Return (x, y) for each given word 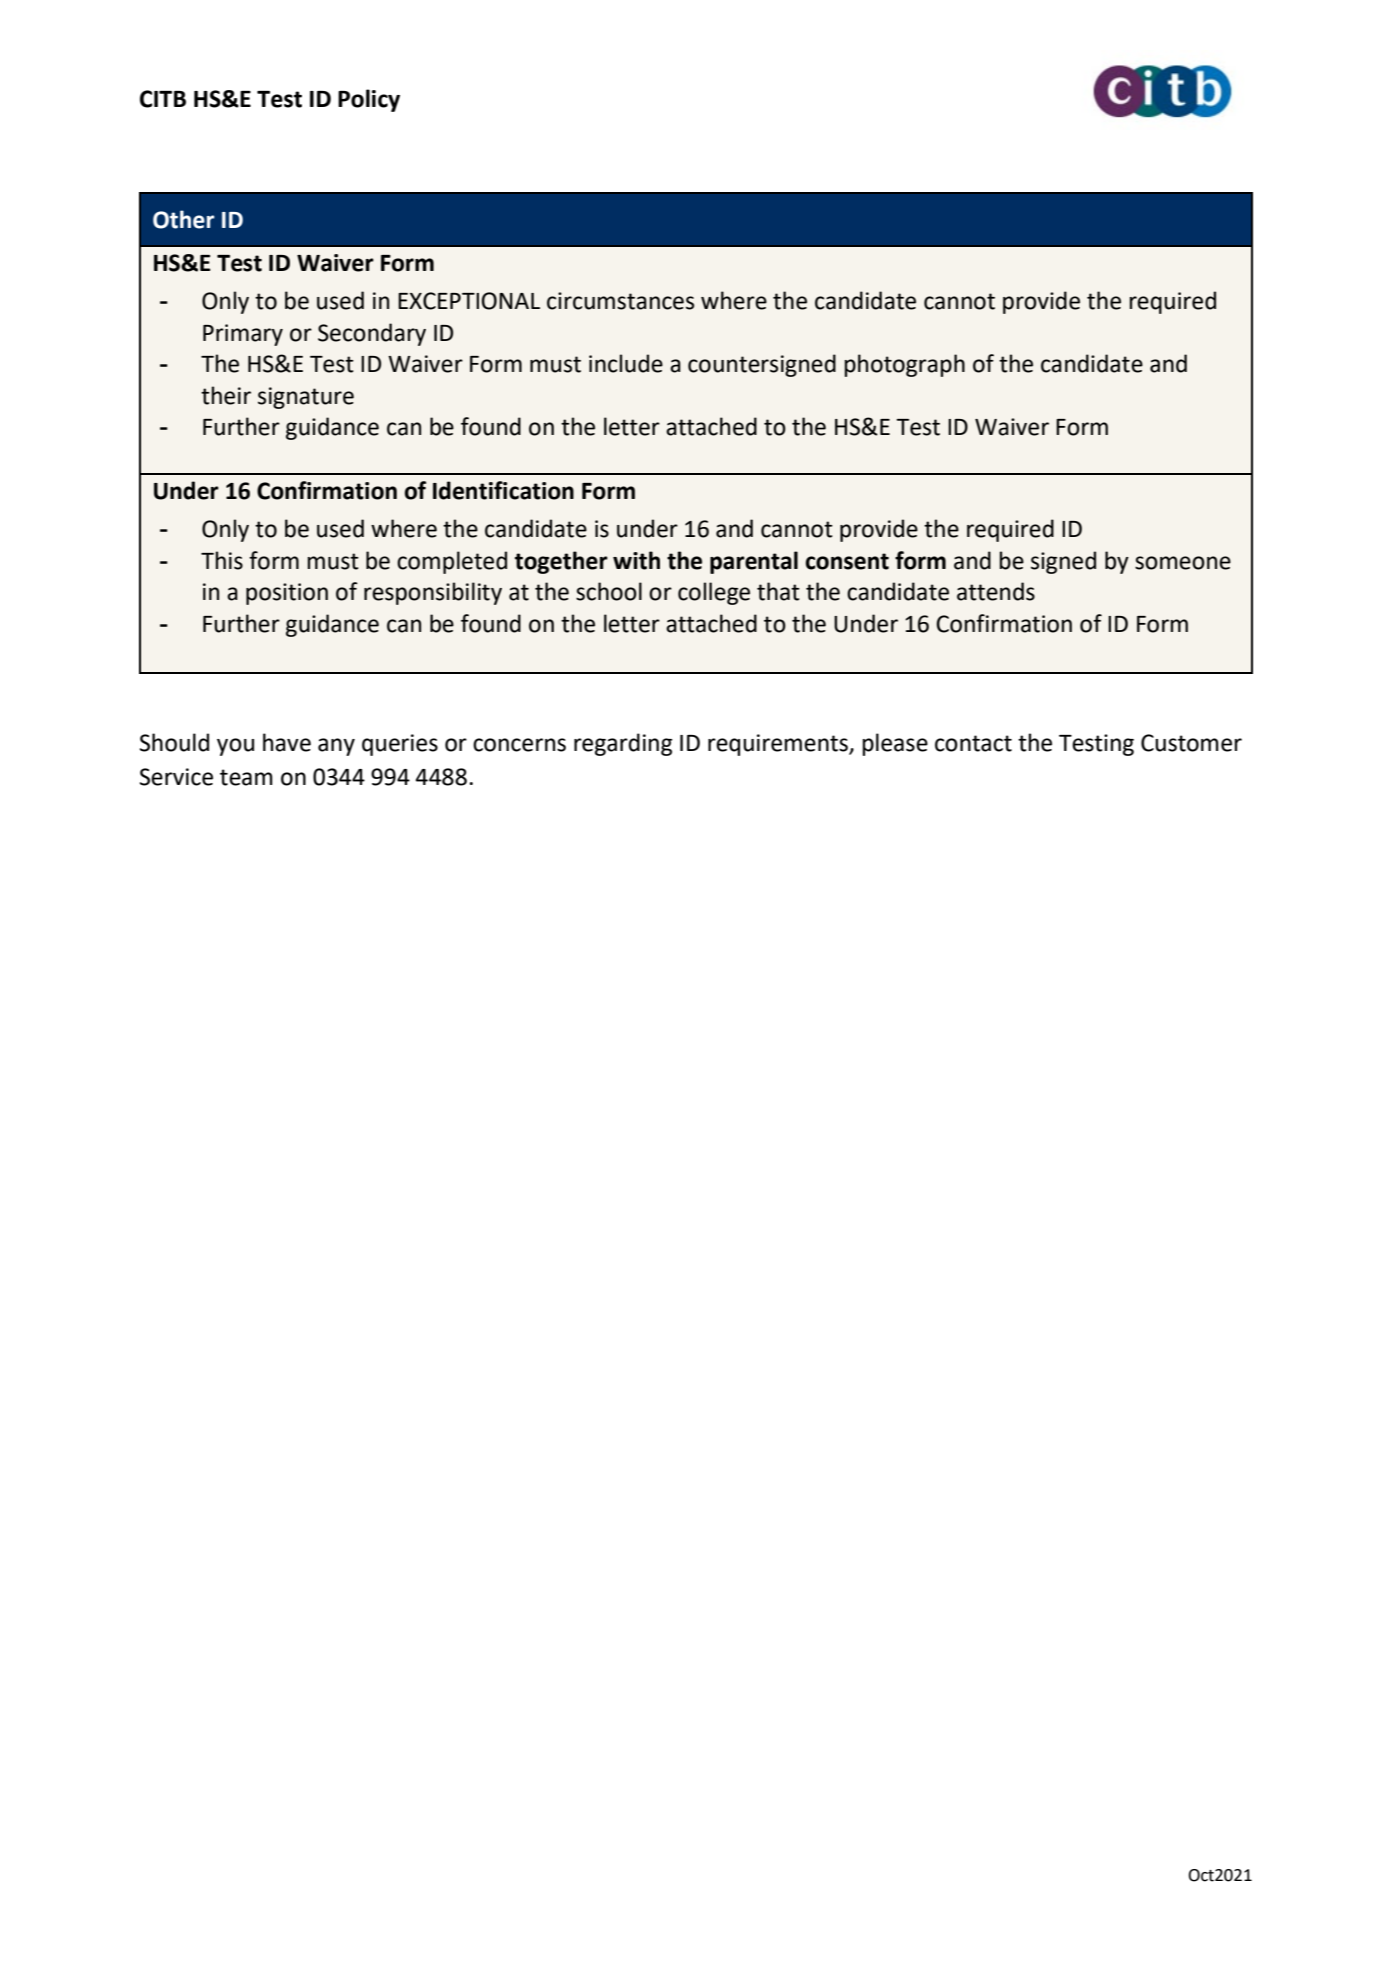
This (222, 560)
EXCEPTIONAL (469, 301)
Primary (243, 335)
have (287, 742)
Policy (369, 100)
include (626, 363)
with (636, 560)
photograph (904, 365)
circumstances (620, 301)
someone (1183, 563)
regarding (623, 744)
